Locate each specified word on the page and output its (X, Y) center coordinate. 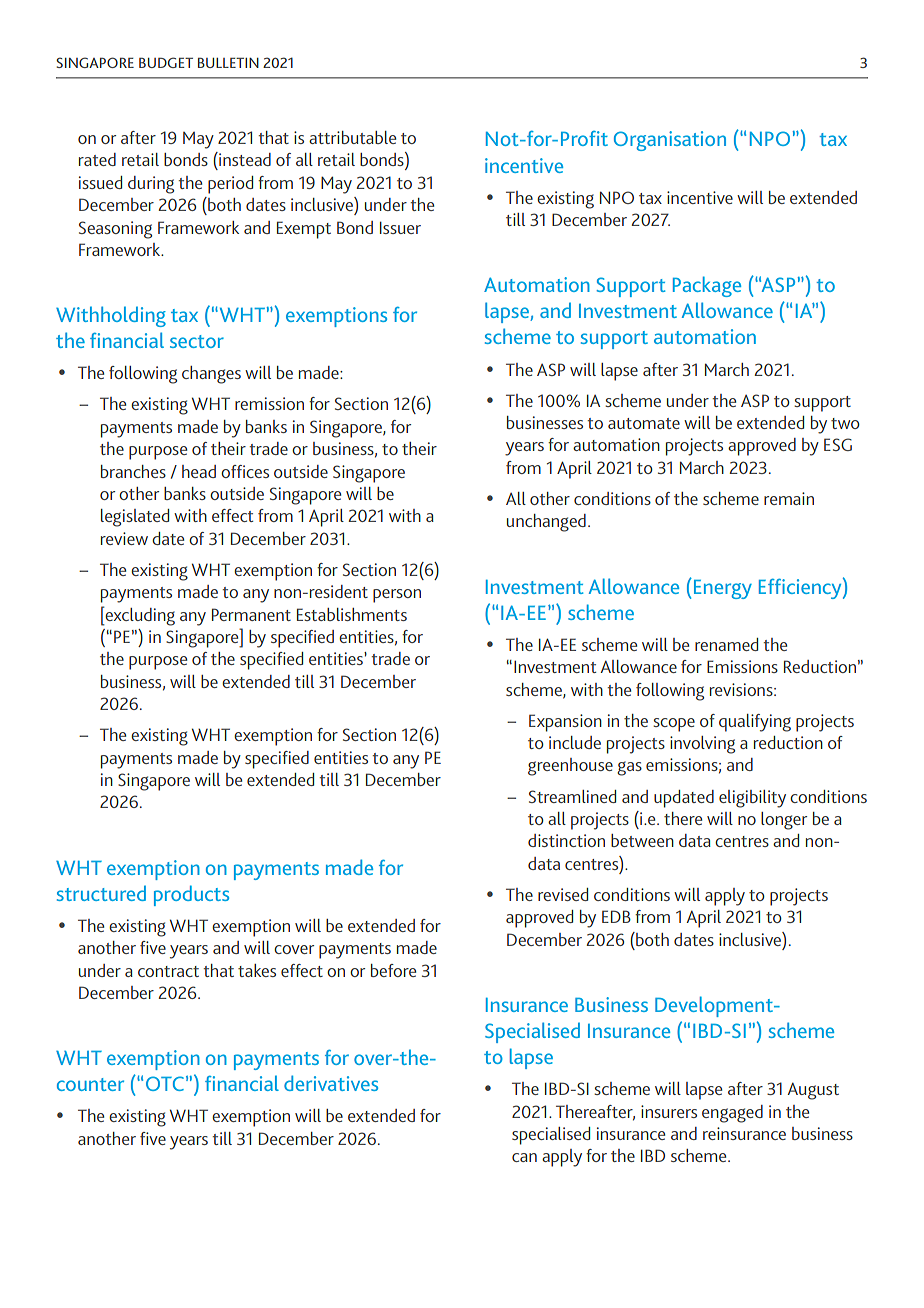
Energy (721, 588)
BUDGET (166, 62)
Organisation (670, 141)
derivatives (331, 1083)
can (524, 1157)
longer (784, 821)
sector (197, 341)
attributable (352, 137)
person (397, 596)
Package (707, 286)
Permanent (251, 614)
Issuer (400, 227)
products (191, 895)
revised (563, 894)
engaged (732, 1114)
